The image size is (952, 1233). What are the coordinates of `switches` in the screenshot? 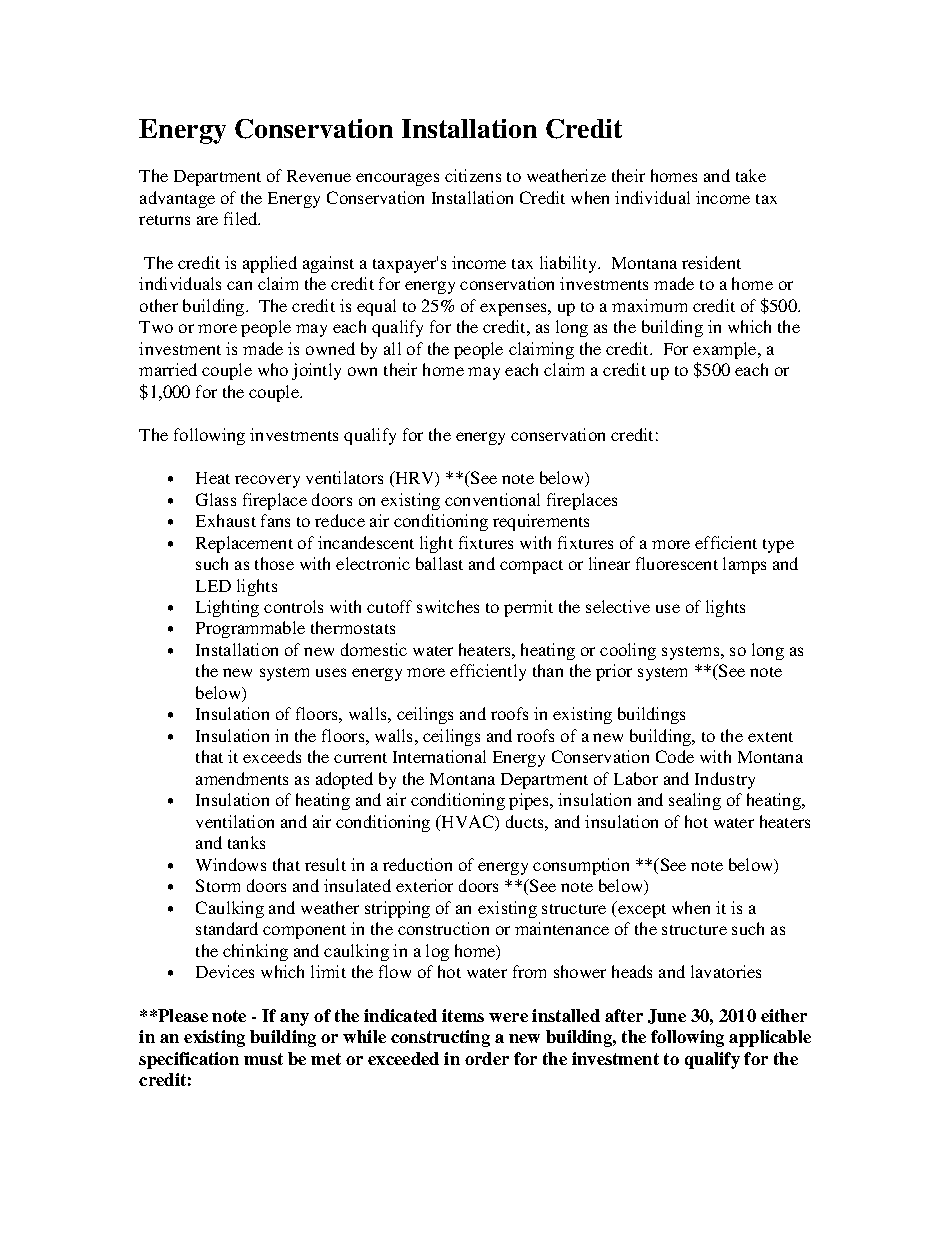 It's located at (448, 606).
